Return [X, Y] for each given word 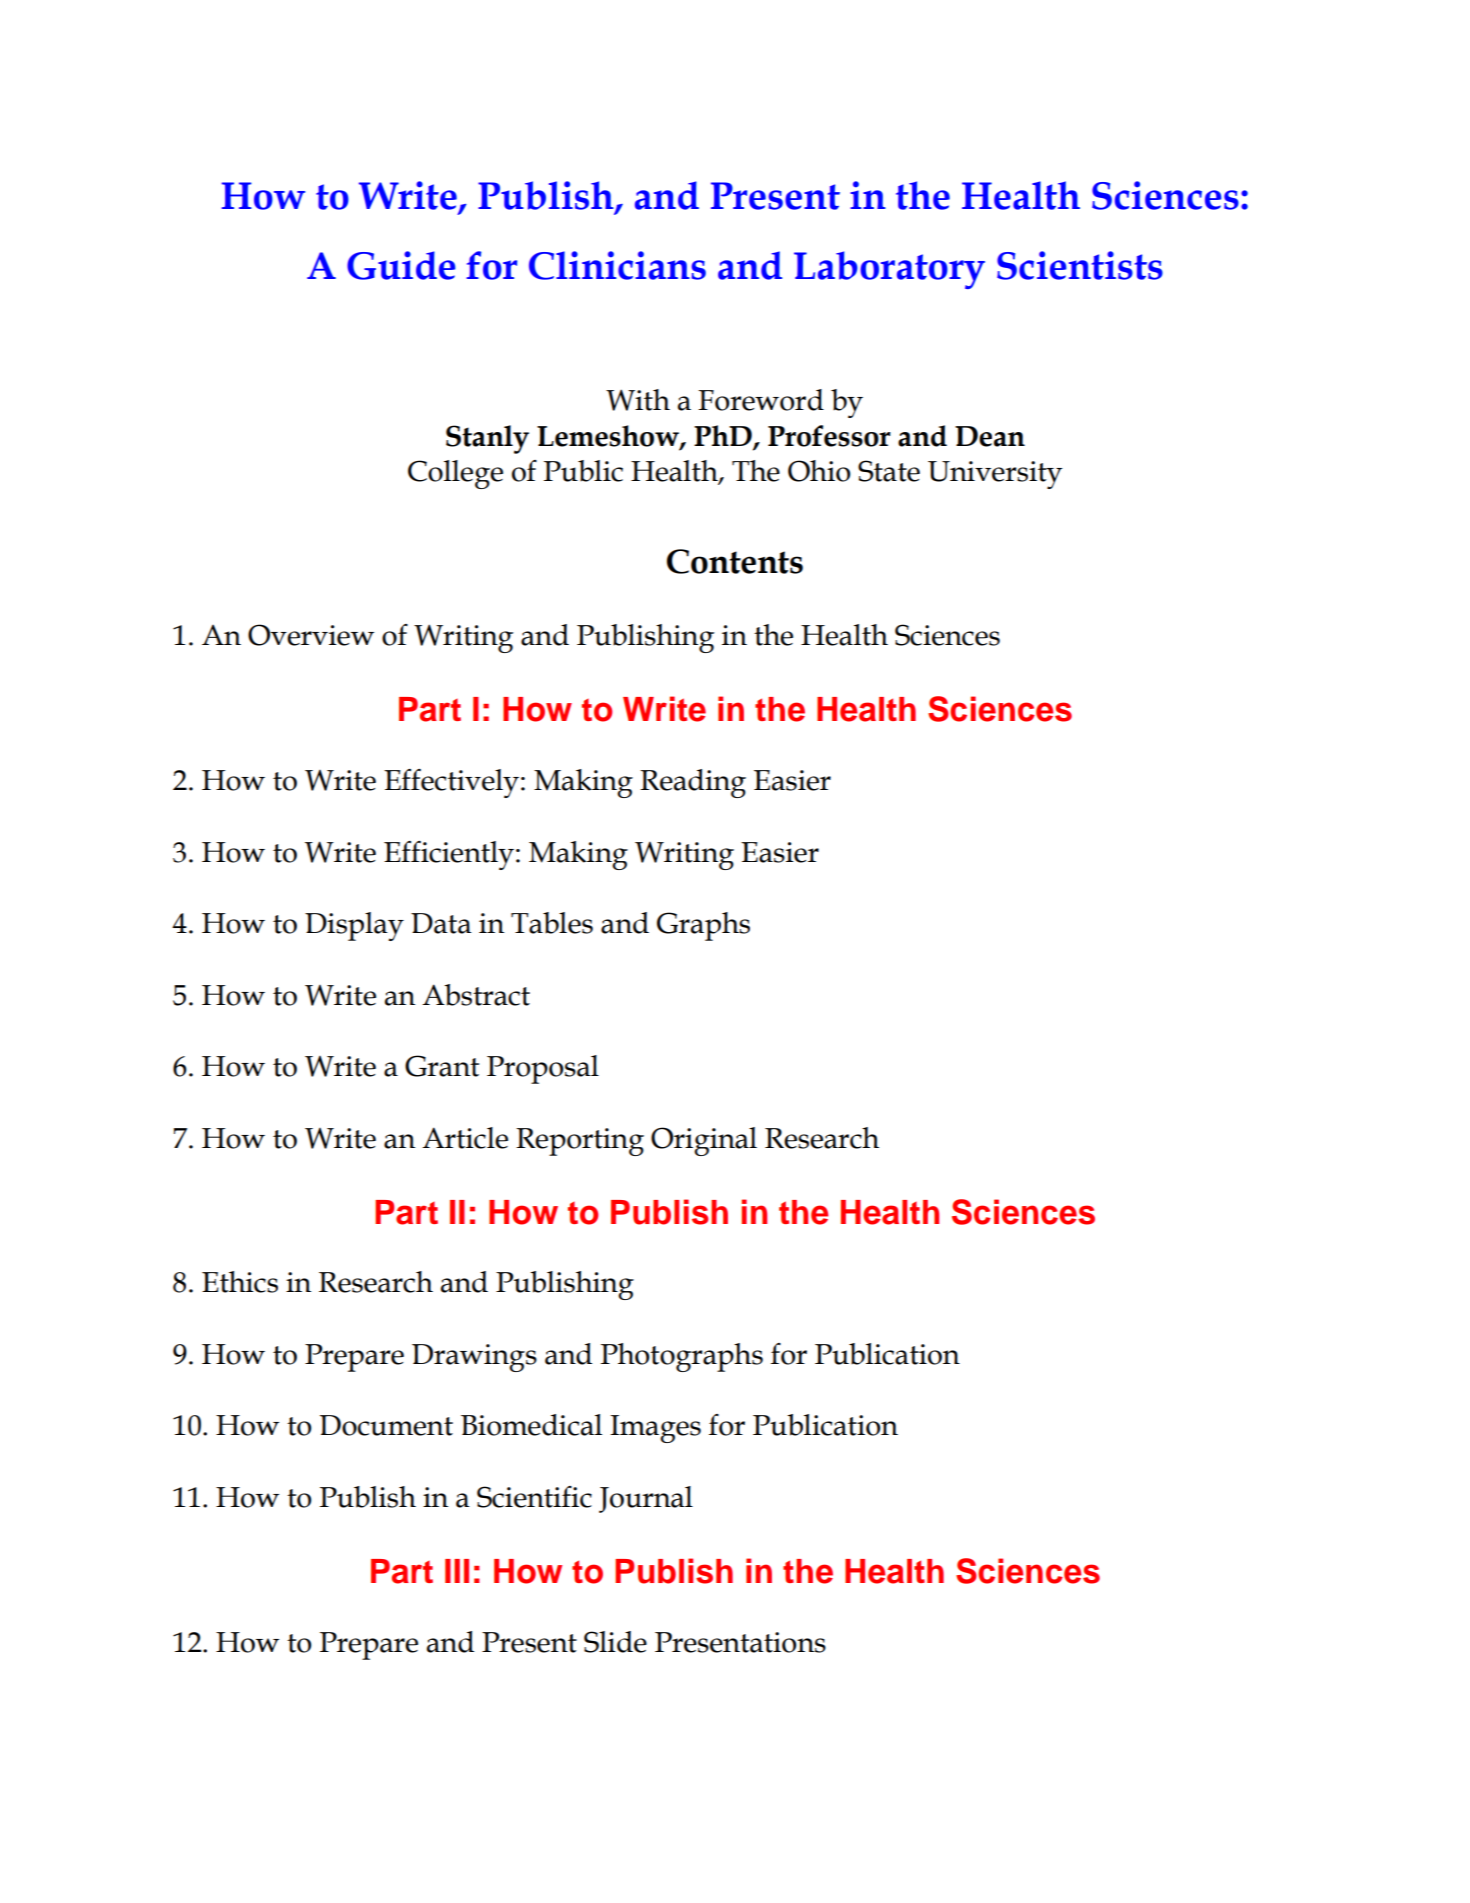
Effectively [453, 783]
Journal [646, 1499]
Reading [693, 783]
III [457, 1571]
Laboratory [889, 270]
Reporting [580, 1142]
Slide [615, 1642]
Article [465, 1138]
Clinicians [617, 265]
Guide [401, 265]
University [995, 475]
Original [704, 1141]
